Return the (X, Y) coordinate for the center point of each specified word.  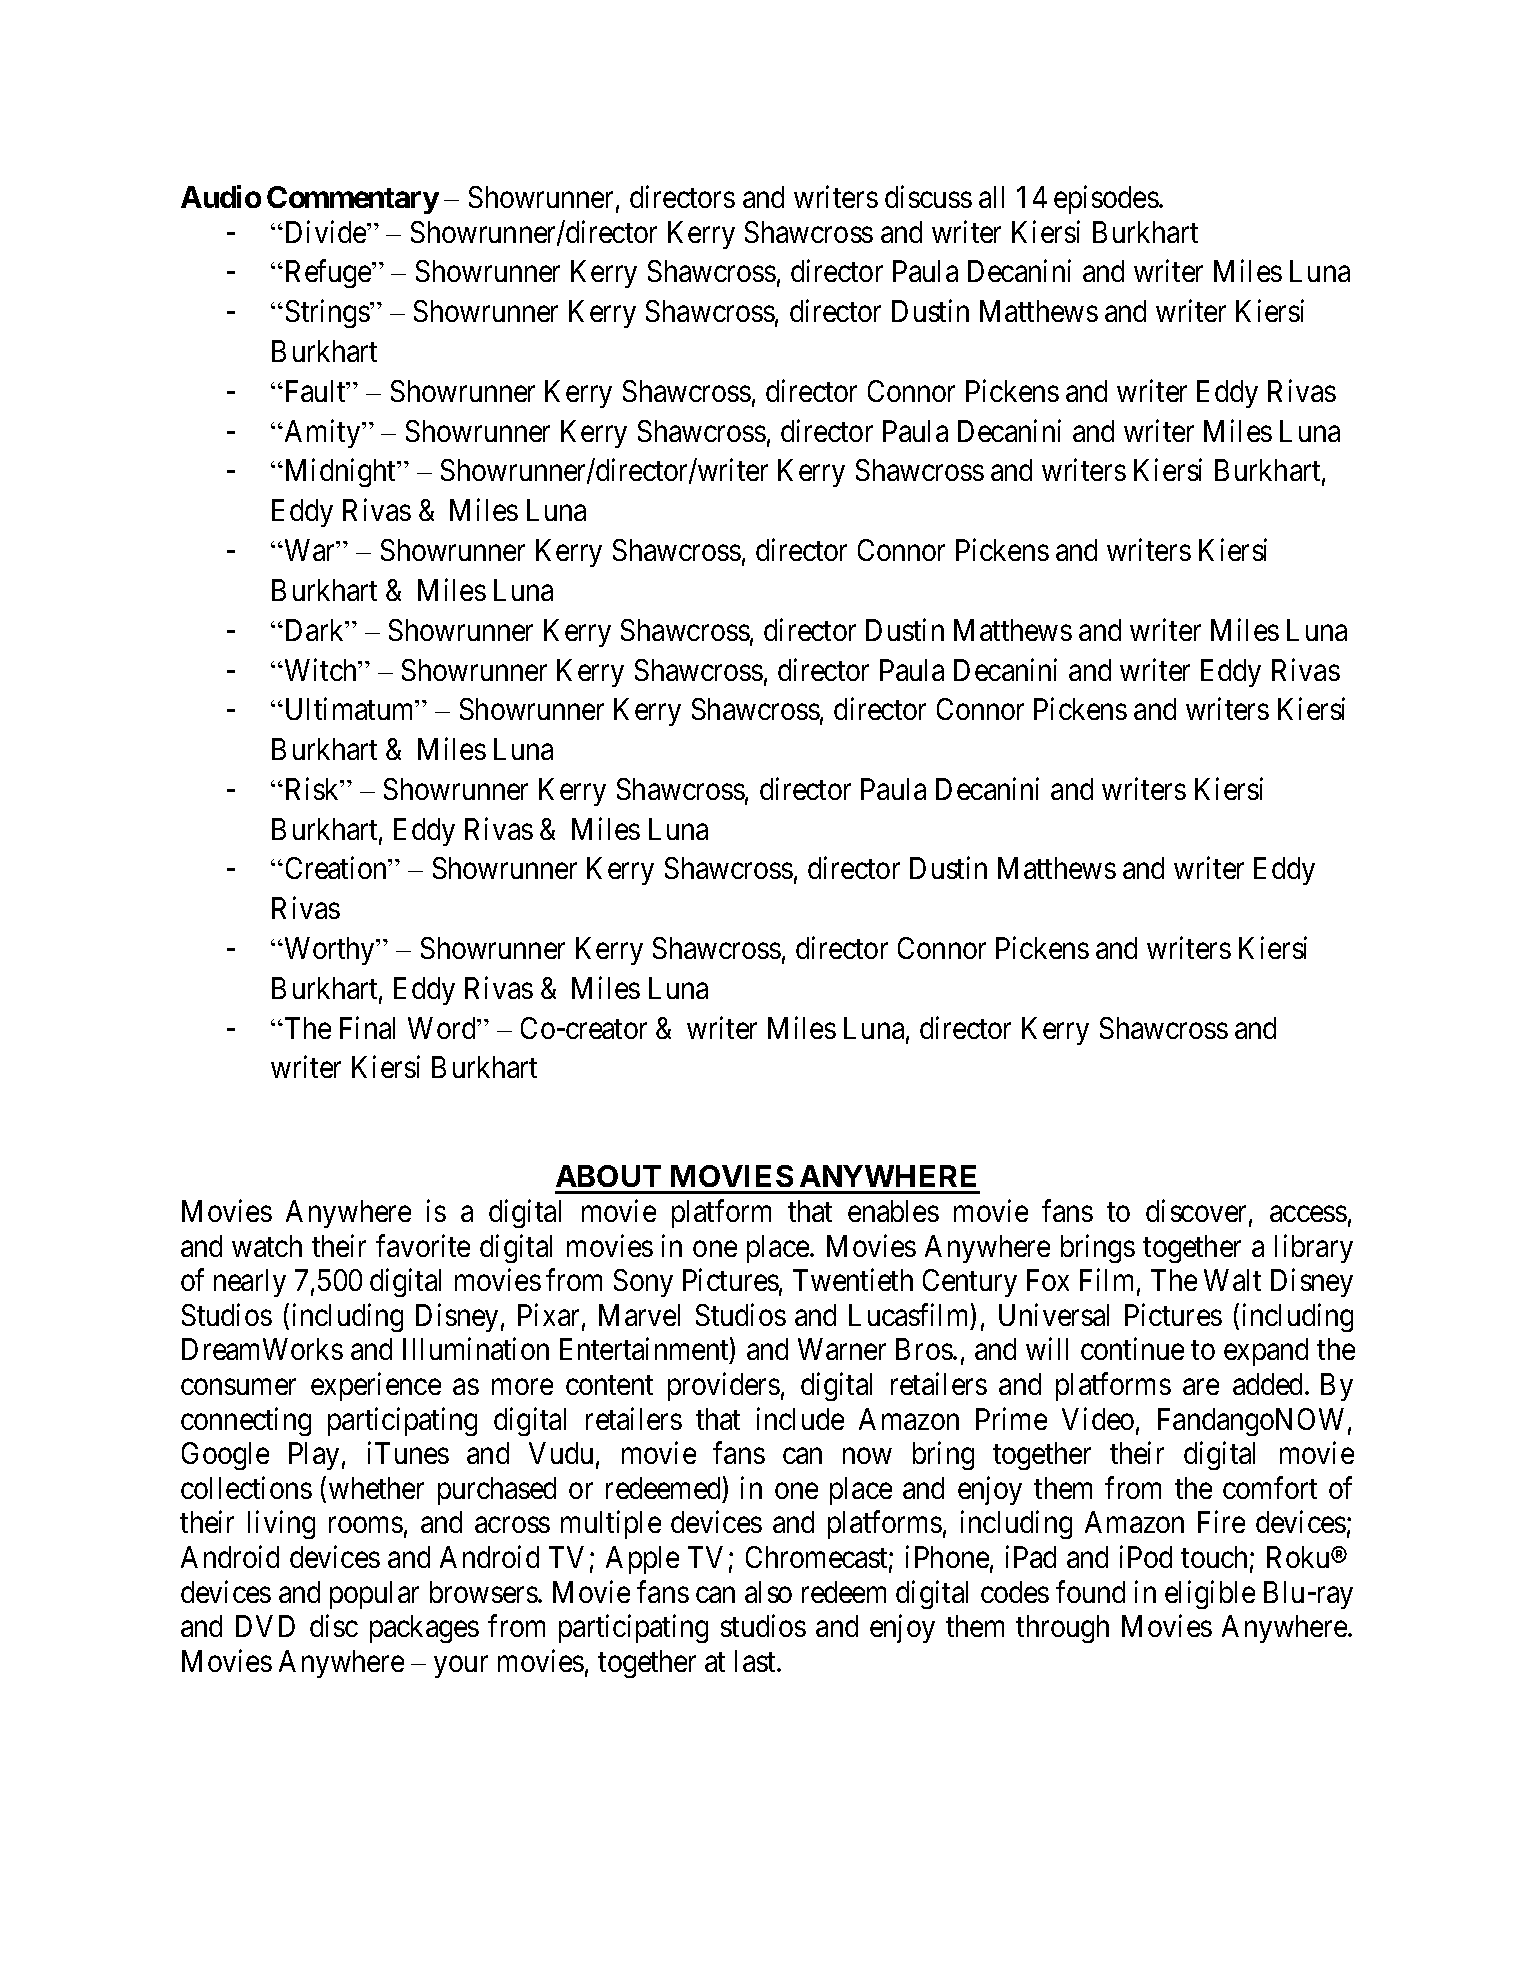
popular (374, 1595)
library (1314, 1248)
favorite (423, 1245)
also (768, 1592)
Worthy (330, 951)
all (991, 197)
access (1308, 1214)
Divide (325, 231)
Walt (1232, 1280)
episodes (1106, 200)
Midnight (340, 473)
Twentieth (853, 1280)
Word (443, 1028)
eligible (1210, 1594)
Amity (322, 433)
